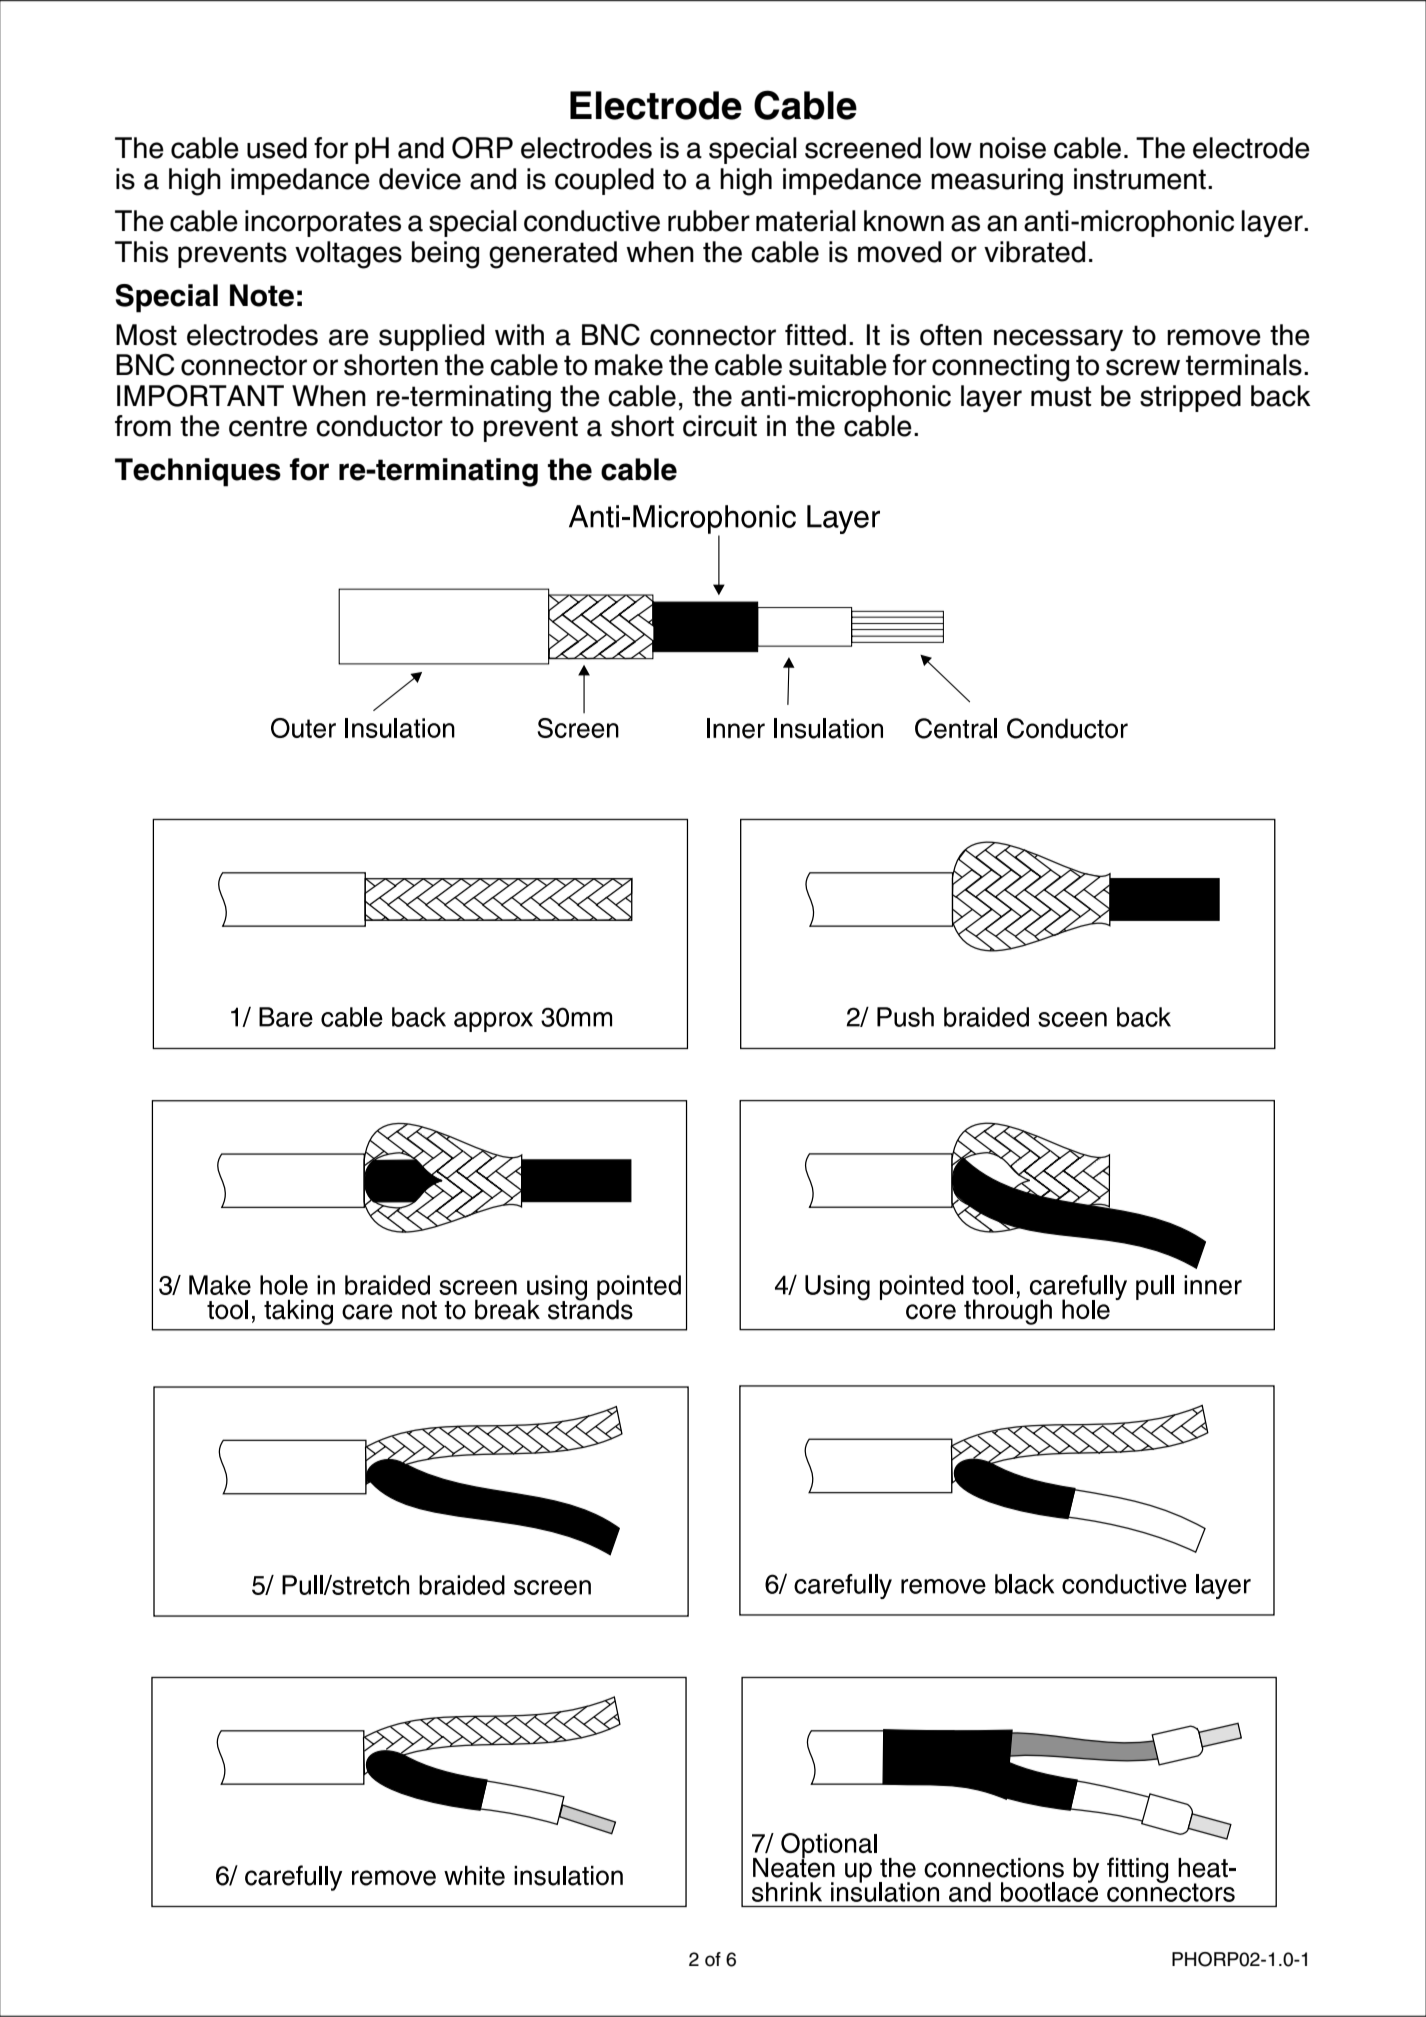  I want to click on used, so click(277, 148).
